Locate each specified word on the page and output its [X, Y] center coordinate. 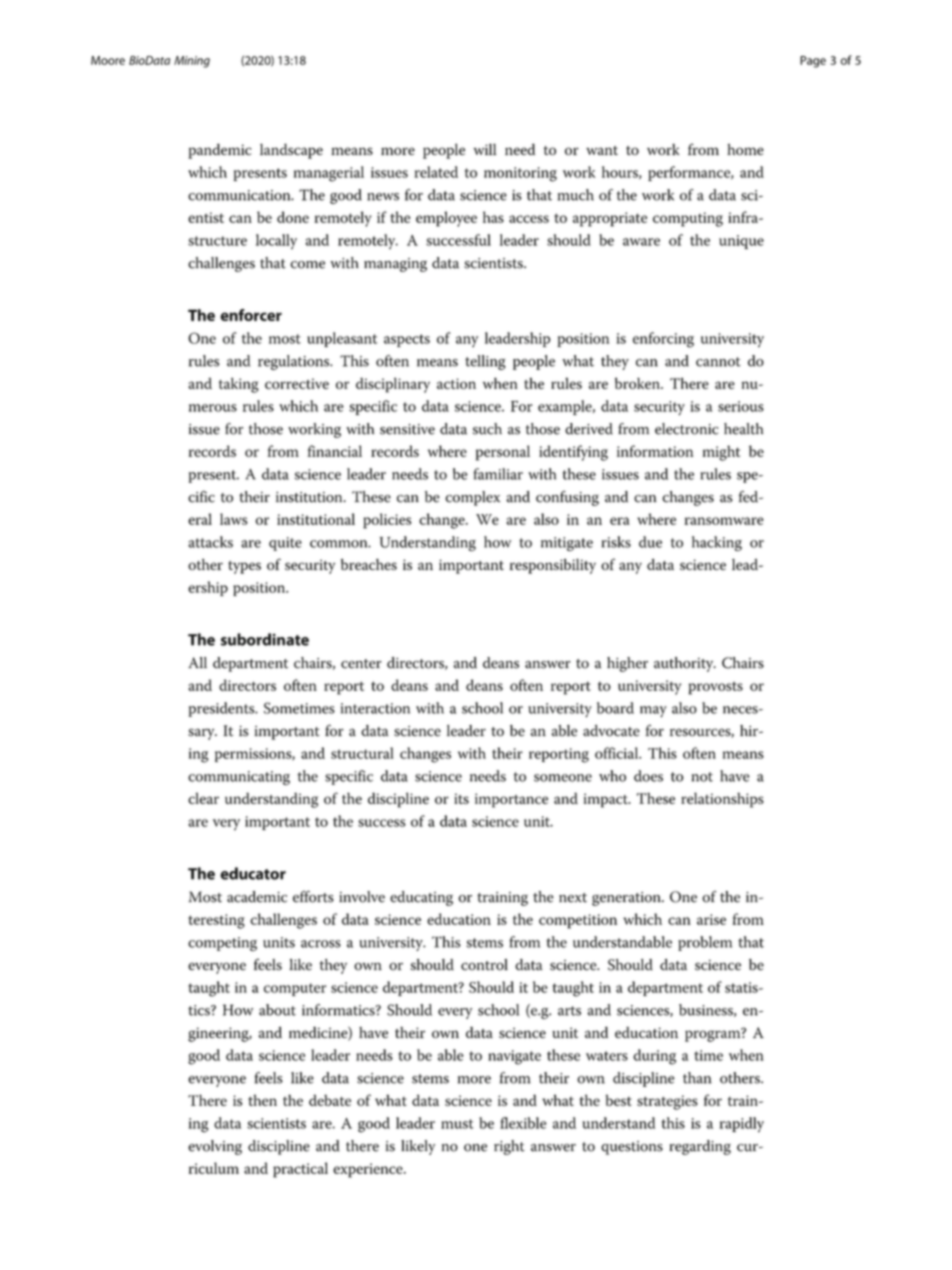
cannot [718, 362]
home [745, 149]
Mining [192, 62]
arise [711, 919]
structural [362, 753]
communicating [239, 778]
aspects [407, 340]
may [653, 711]
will [484, 149]
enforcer [251, 315]
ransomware [724, 521]
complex [473, 498]
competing [222, 944]
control [484, 965]
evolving [215, 1147]
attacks [210, 542]
